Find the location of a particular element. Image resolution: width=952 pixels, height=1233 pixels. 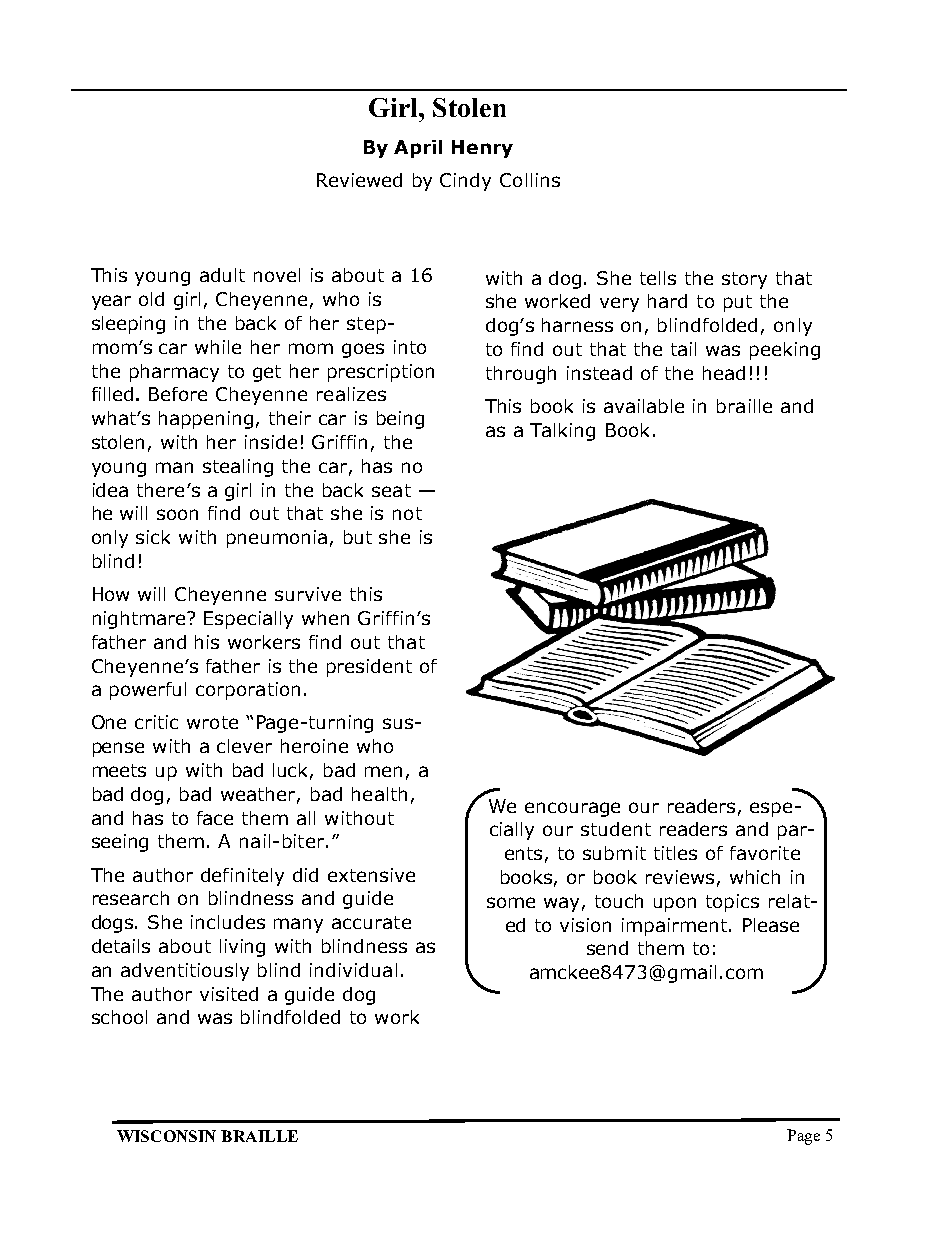

encourage is located at coordinates (572, 809).
